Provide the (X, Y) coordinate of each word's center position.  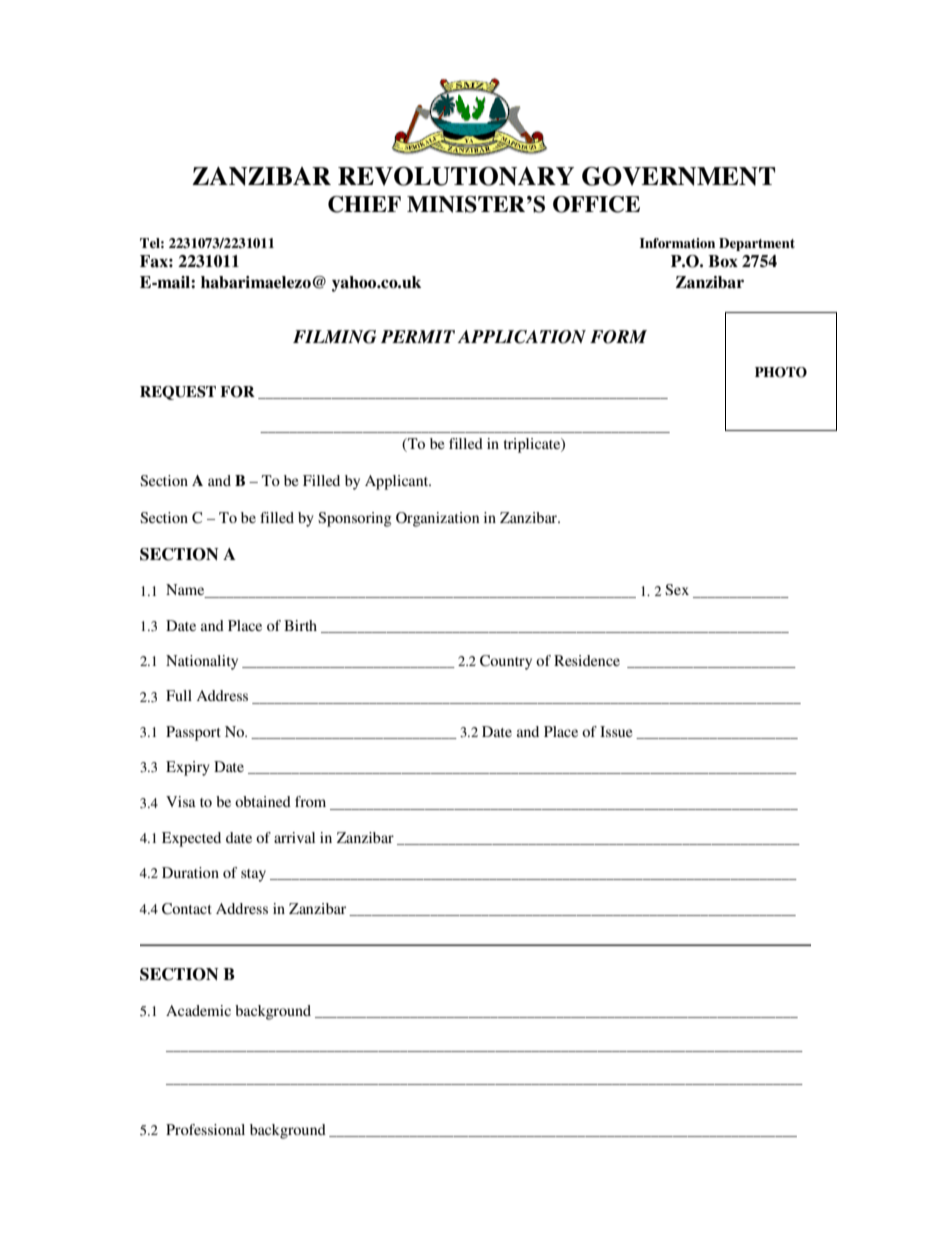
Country (506, 662)
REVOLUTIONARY (456, 176)
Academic (198, 1010)
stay (253, 875)
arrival (294, 837)
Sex (677, 589)
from (310, 801)
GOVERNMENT (678, 176)
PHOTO (781, 372)
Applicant (398, 482)
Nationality (202, 662)
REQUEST (178, 393)
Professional (205, 1129)
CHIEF (364, 204)
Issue (616, 731)
